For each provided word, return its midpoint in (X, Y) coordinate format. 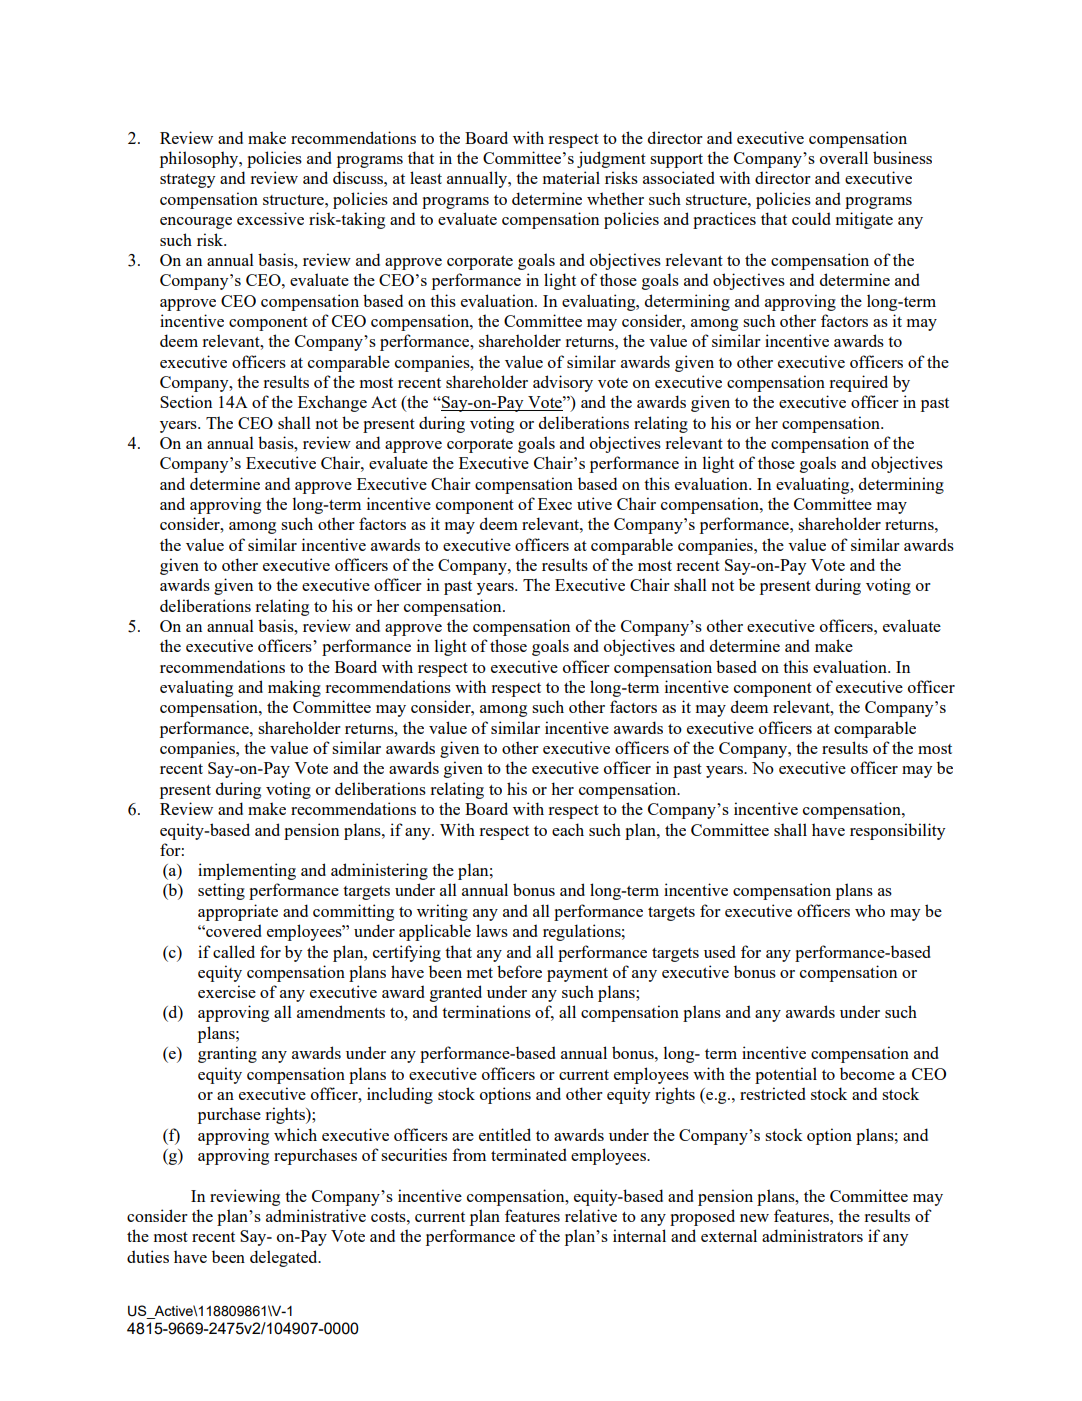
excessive (270, 218)
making (294, 688)
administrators (812, 1235)
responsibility (897, 831)
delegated (285, 1258)
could (811, 218)
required (858, 383)
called (234, 951)
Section (186, 401)
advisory (563, 383)
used (720, 951)
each (568, 829)
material (571, 177)
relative (591, 1215)
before (519, 971)
